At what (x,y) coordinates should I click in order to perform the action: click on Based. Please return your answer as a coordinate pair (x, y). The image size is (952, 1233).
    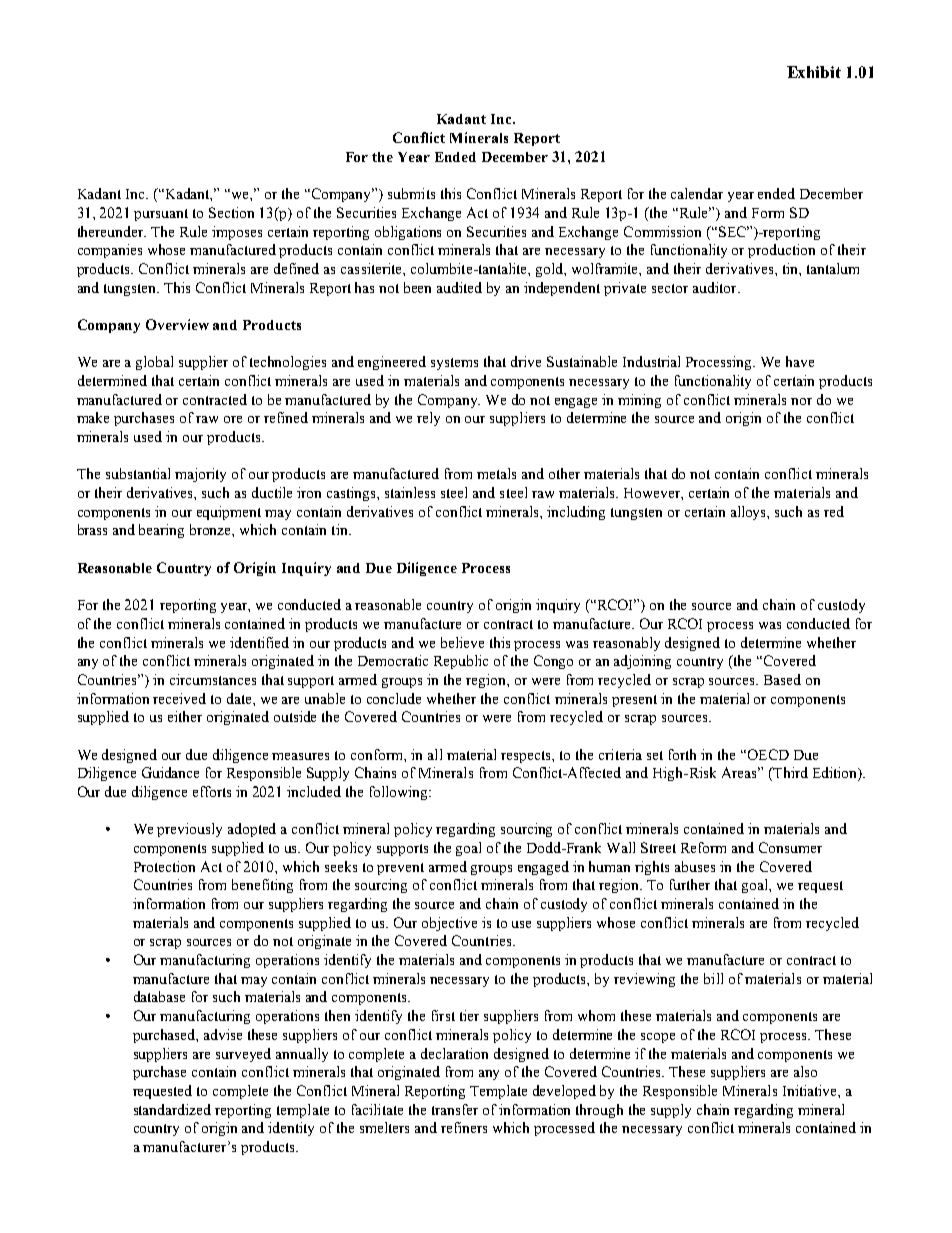
    Looking at the image, I should click on (782, 679).
